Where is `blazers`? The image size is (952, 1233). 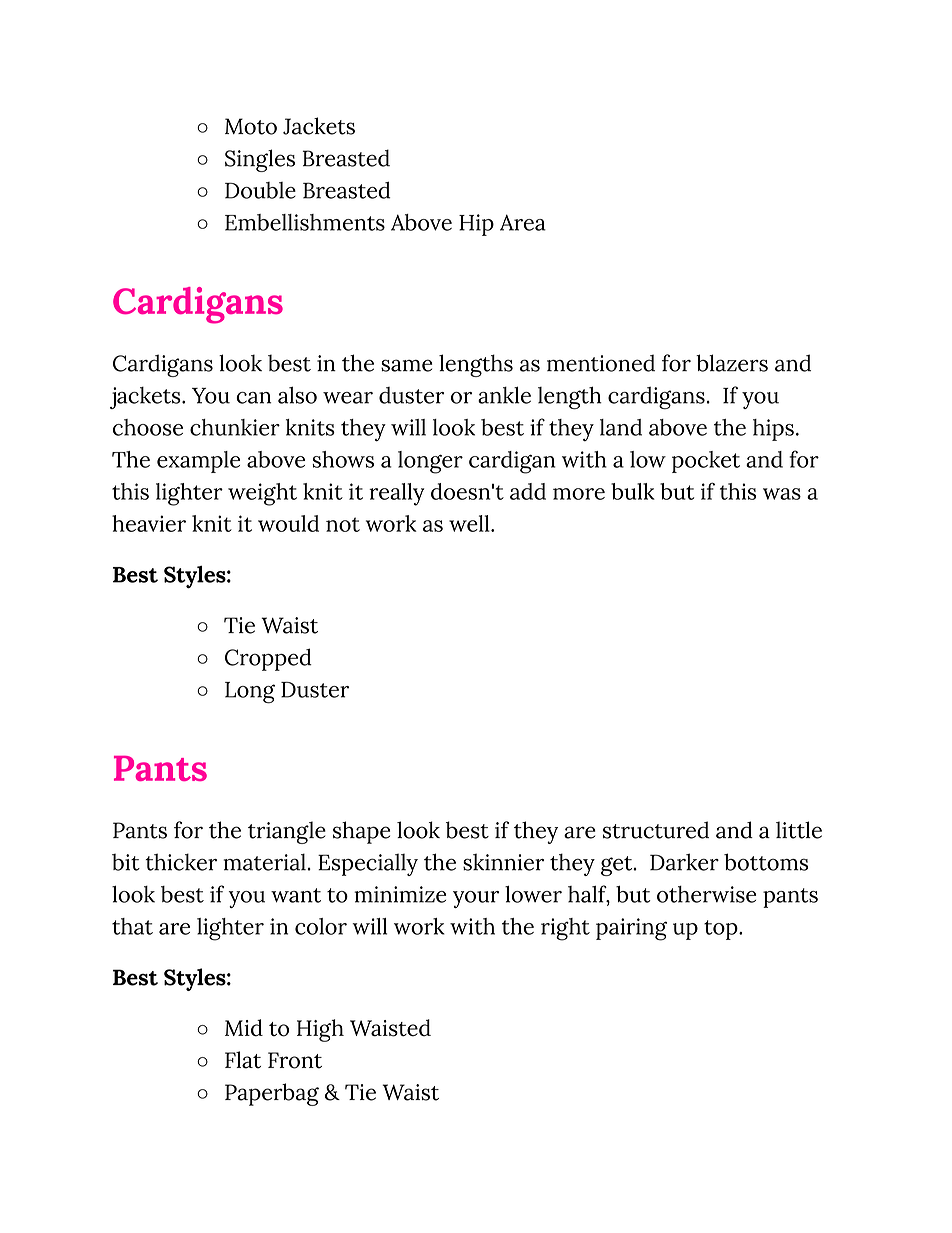
blazers is located at coordinates (732, 363).
